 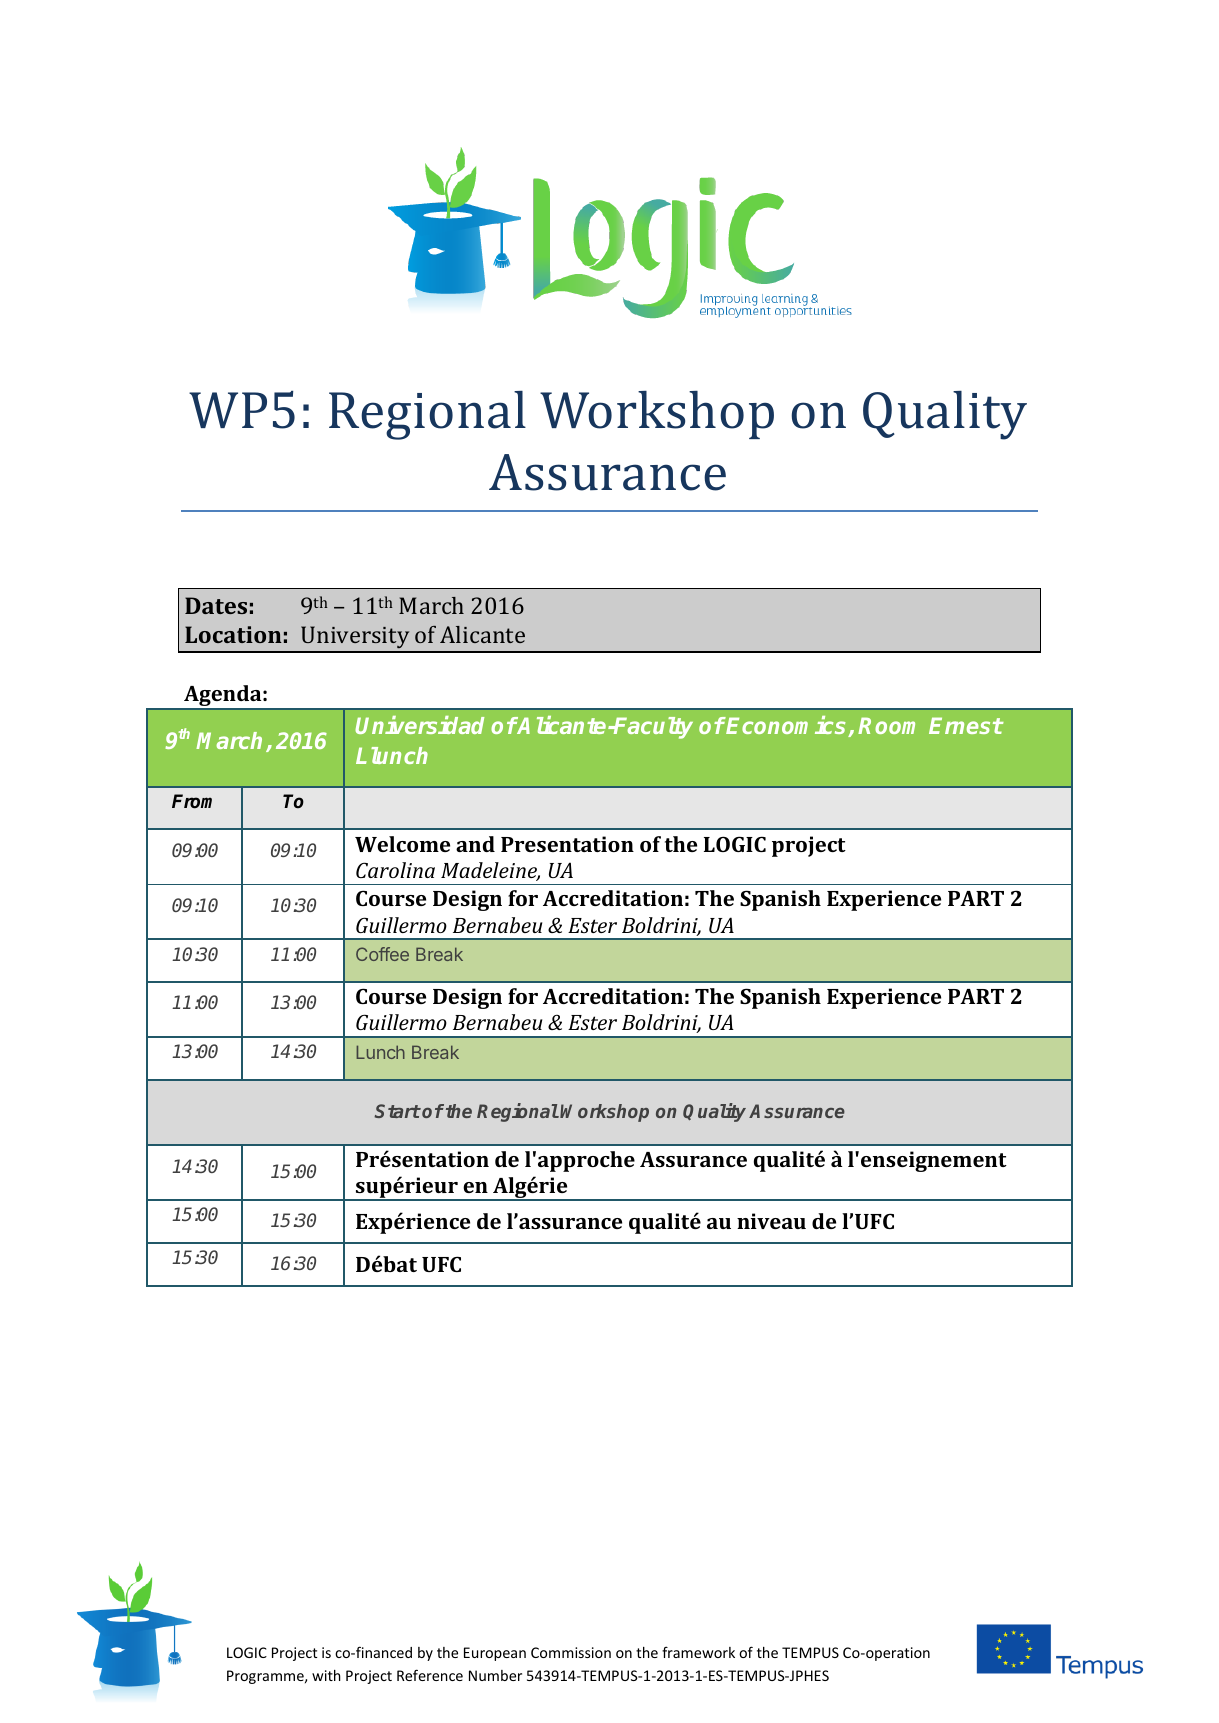 I want to click on Economics, so click(x=787, y=726).
